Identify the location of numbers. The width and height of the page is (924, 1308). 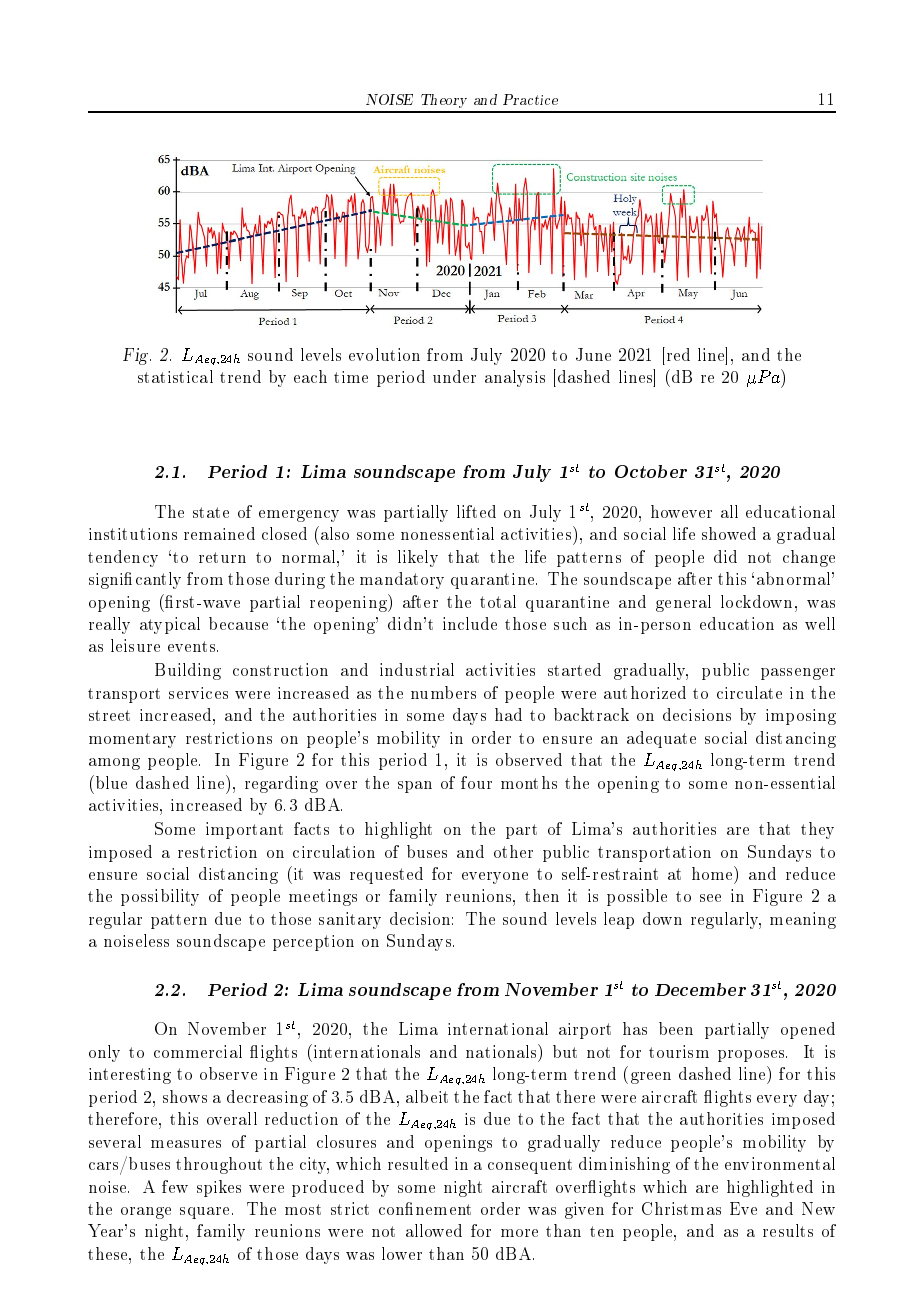
(443, 692).
